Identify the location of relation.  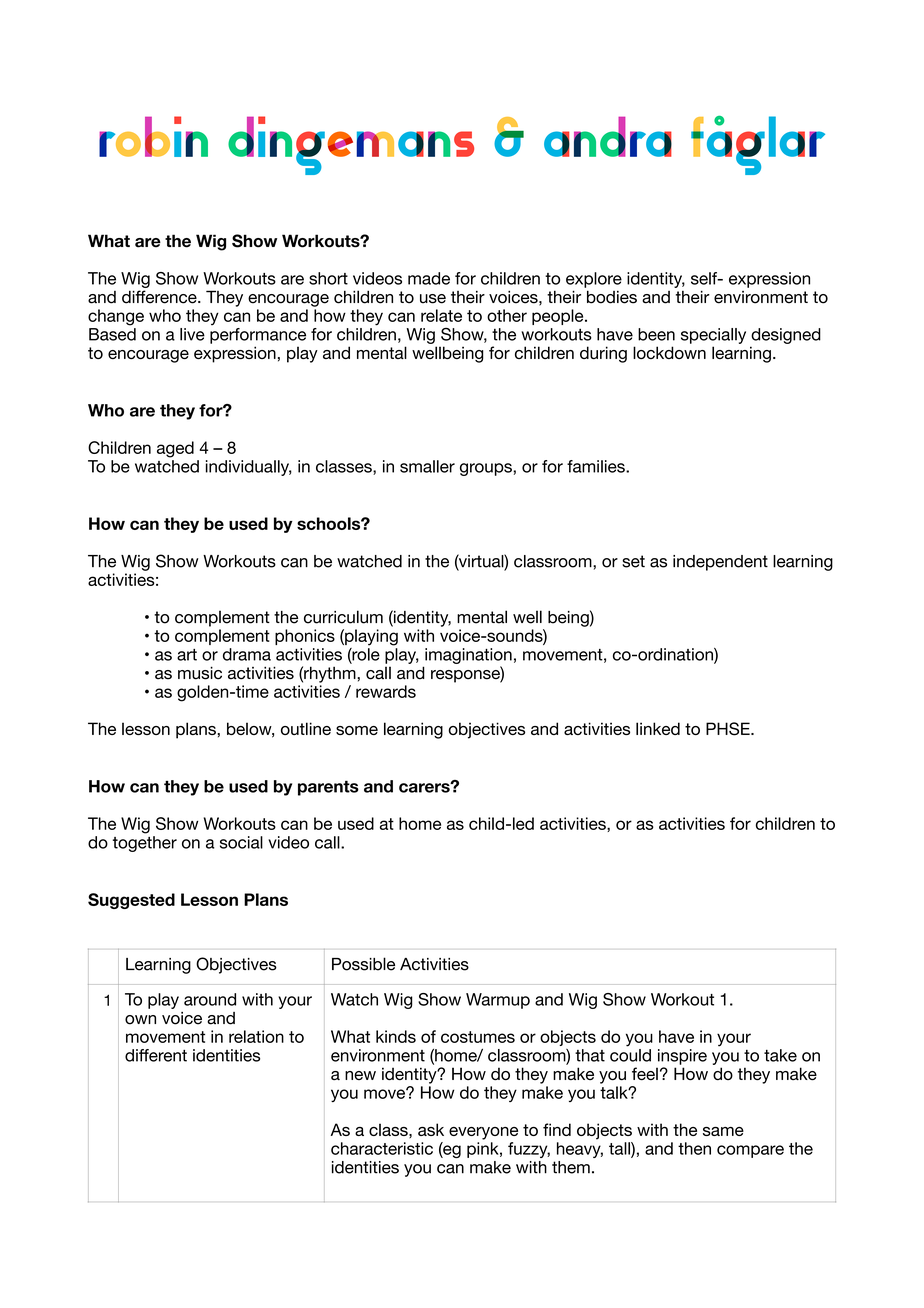
(256, 1036).
